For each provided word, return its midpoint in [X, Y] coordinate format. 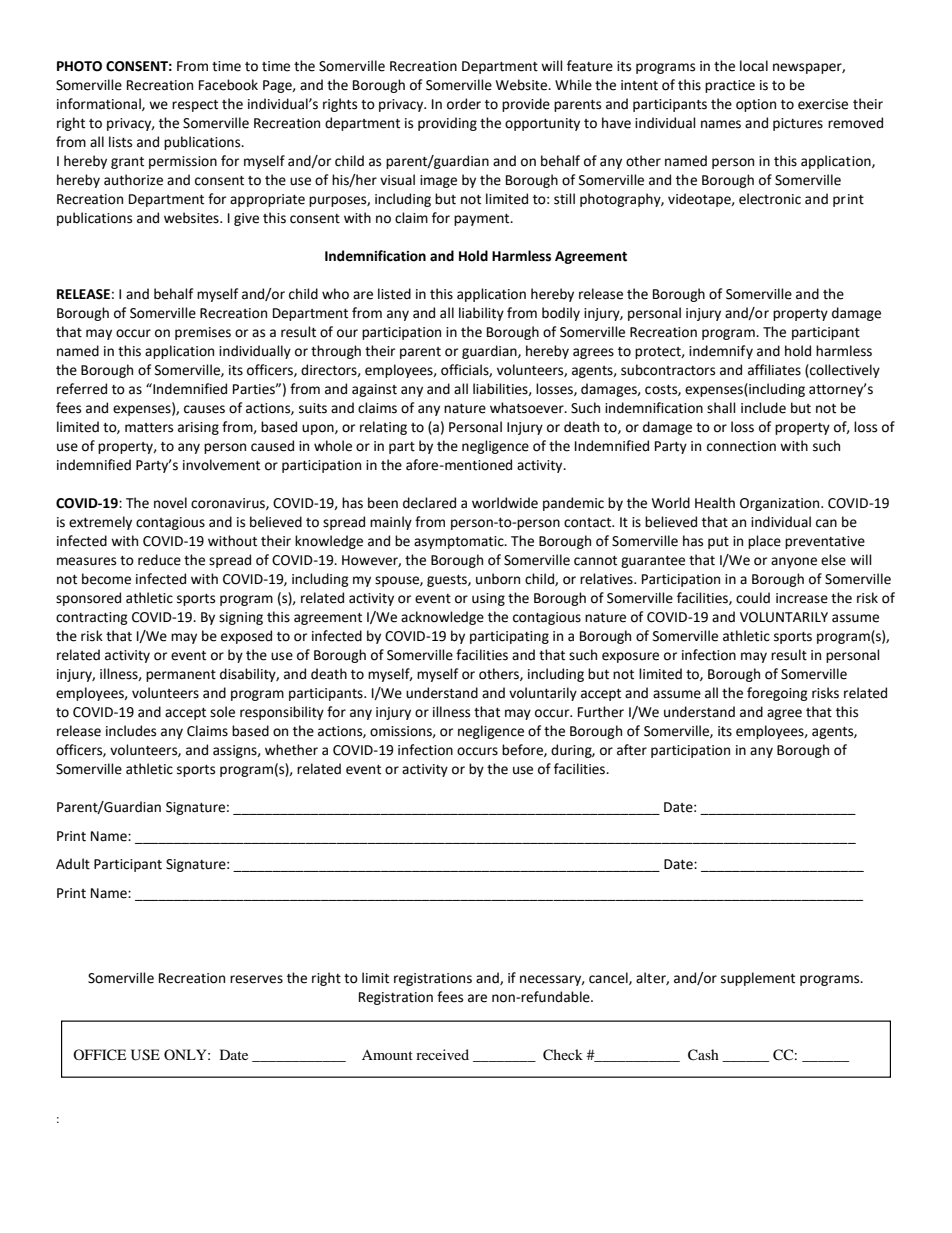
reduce [159, 560]
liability [481, 314]
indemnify [721, 352]
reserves [256, 979]
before [523, 750]
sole [222, 712]
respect [195, 106]
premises [203, 333]
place [764, 542]
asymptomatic [460, 542]
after [632, 750]
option [756, 105]
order [464, 104]
